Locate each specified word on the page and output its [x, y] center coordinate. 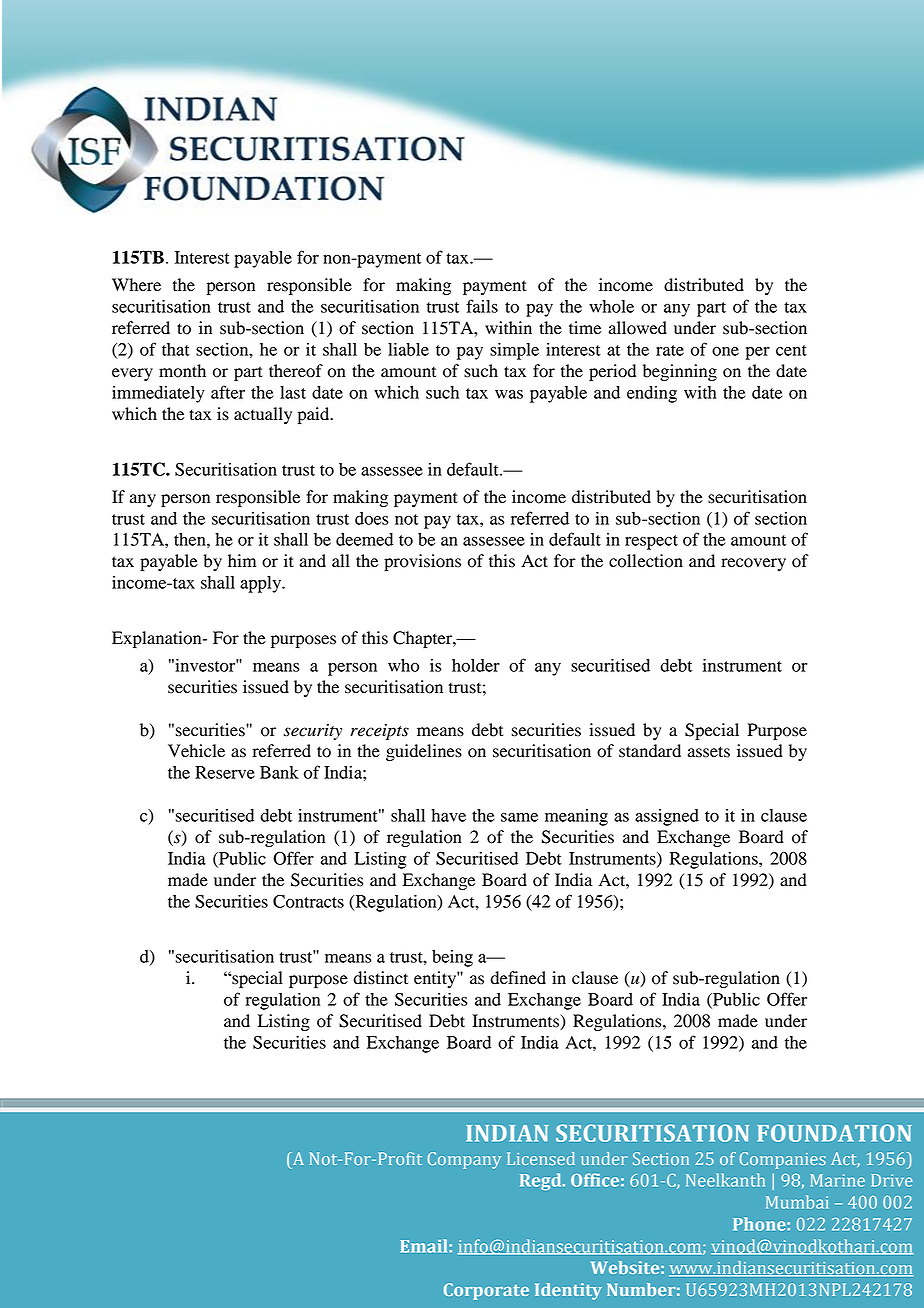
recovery [753, 564]
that [176, 349]
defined [518, 978]
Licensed [541, 1158]
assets [709, 752]
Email [425, 1246]
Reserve [225, 772]
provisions [422, 562]
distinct [381, 978]
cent [791, 350]
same [519, 817]
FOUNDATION [834, 1133]
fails [482, 306]
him [242, 560]
